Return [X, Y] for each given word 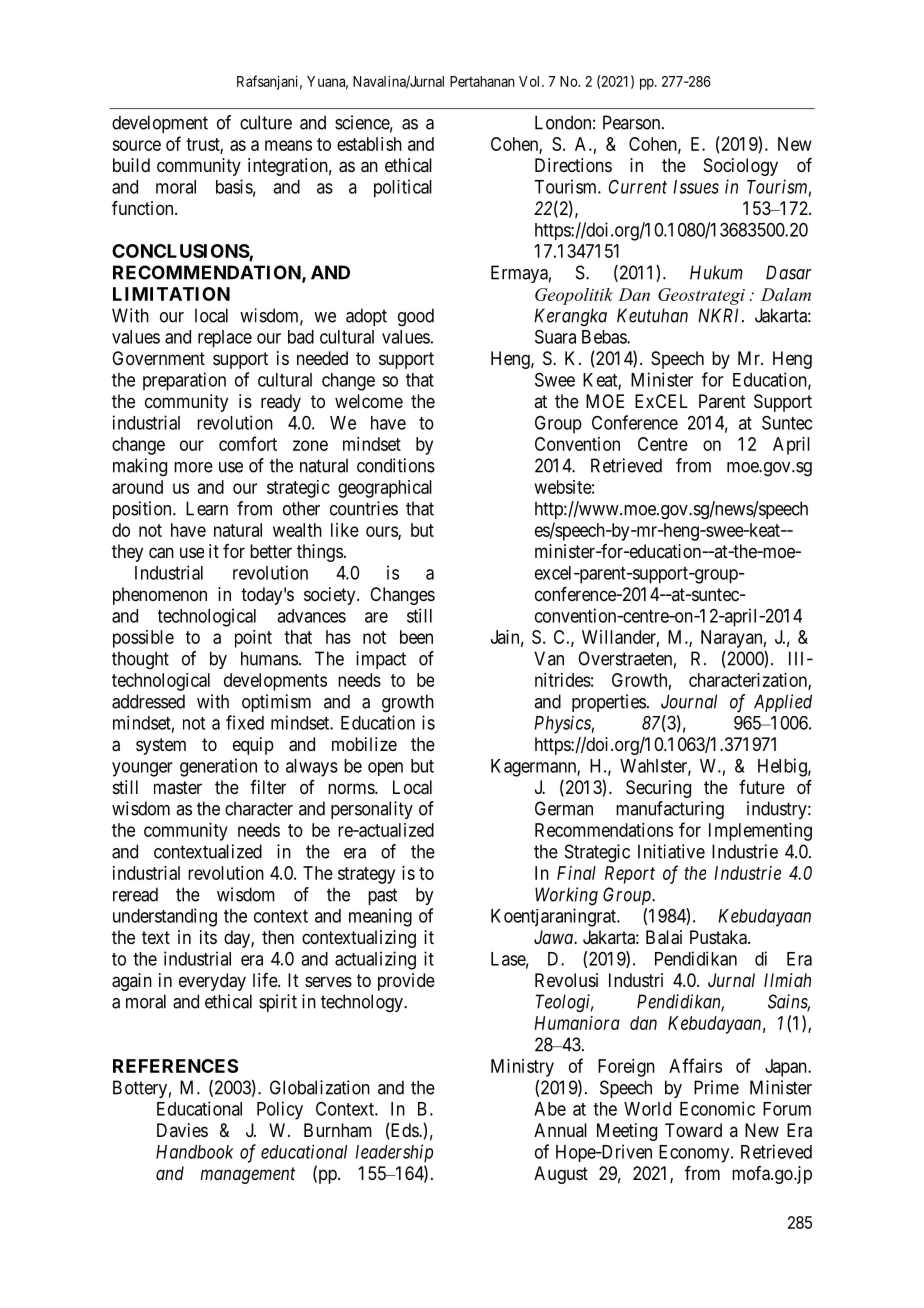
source [136, 145]
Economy [695, 1154]
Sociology [741, 167]
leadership [394, 1153]
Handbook [195, 1152]
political [403, 188]
